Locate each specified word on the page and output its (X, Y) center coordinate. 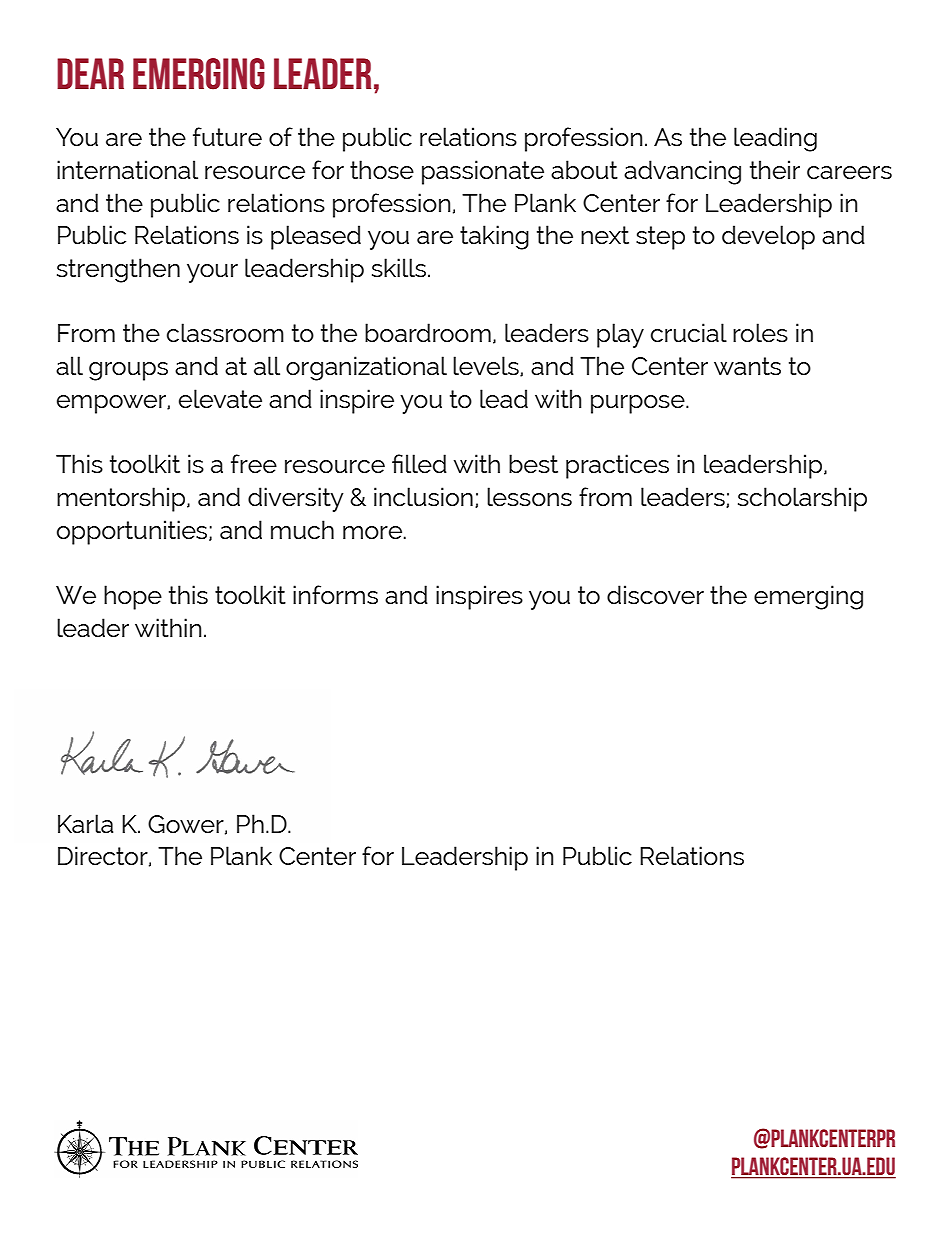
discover (655, 594)
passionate (483, 172)
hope (133, 597)
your (212, 273)
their (775, 169)
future (227, 136)
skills (399, 267)
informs (335, 594)
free (254, 463)
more (372, 532)
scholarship (802, 499)
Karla (85, 823)
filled (419, 463)
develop (768, 237)
